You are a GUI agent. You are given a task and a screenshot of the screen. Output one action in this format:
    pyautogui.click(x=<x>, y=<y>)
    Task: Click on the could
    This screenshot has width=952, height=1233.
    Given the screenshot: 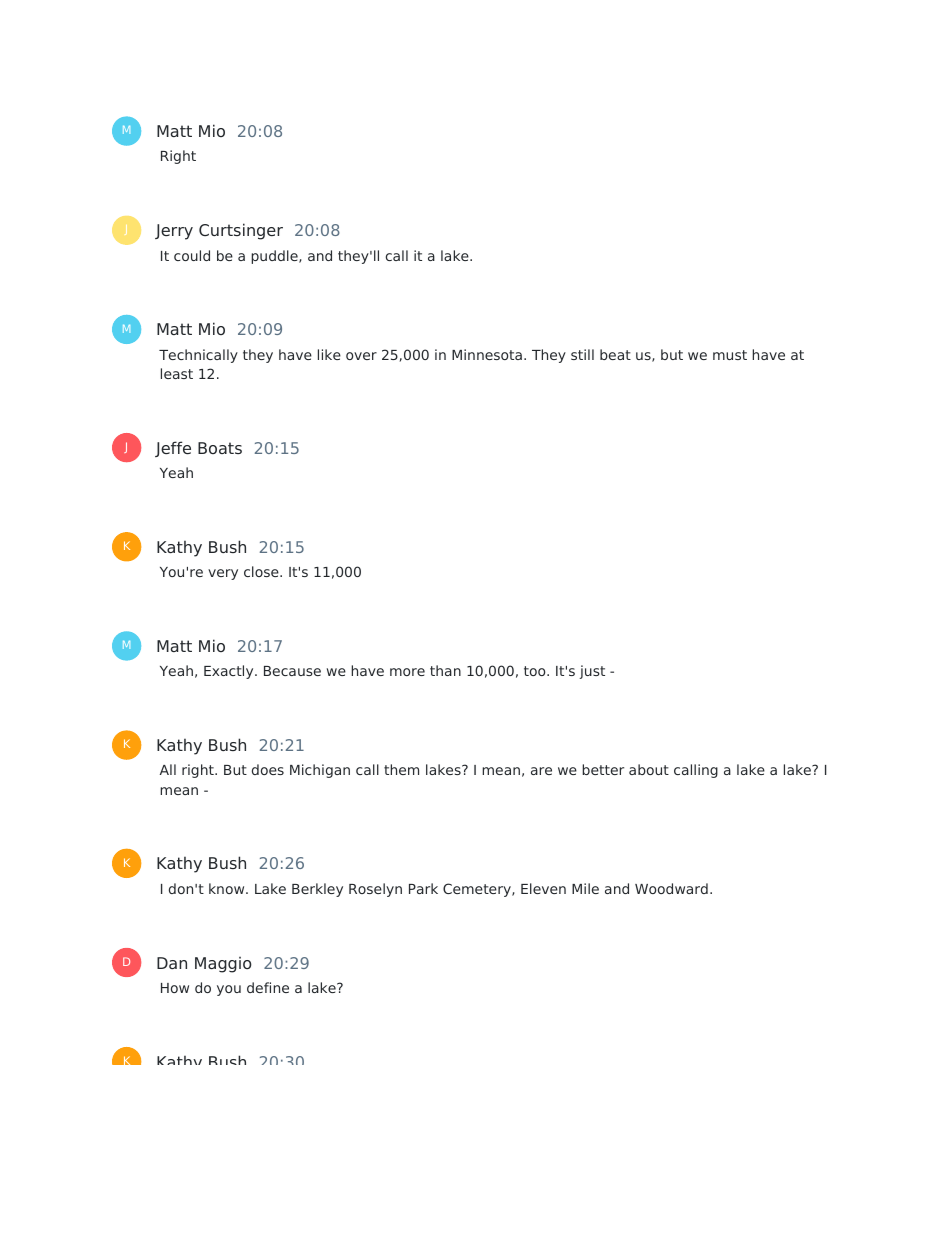 What is the action you would take?
    pyautogui.click(x=192, y=255)
